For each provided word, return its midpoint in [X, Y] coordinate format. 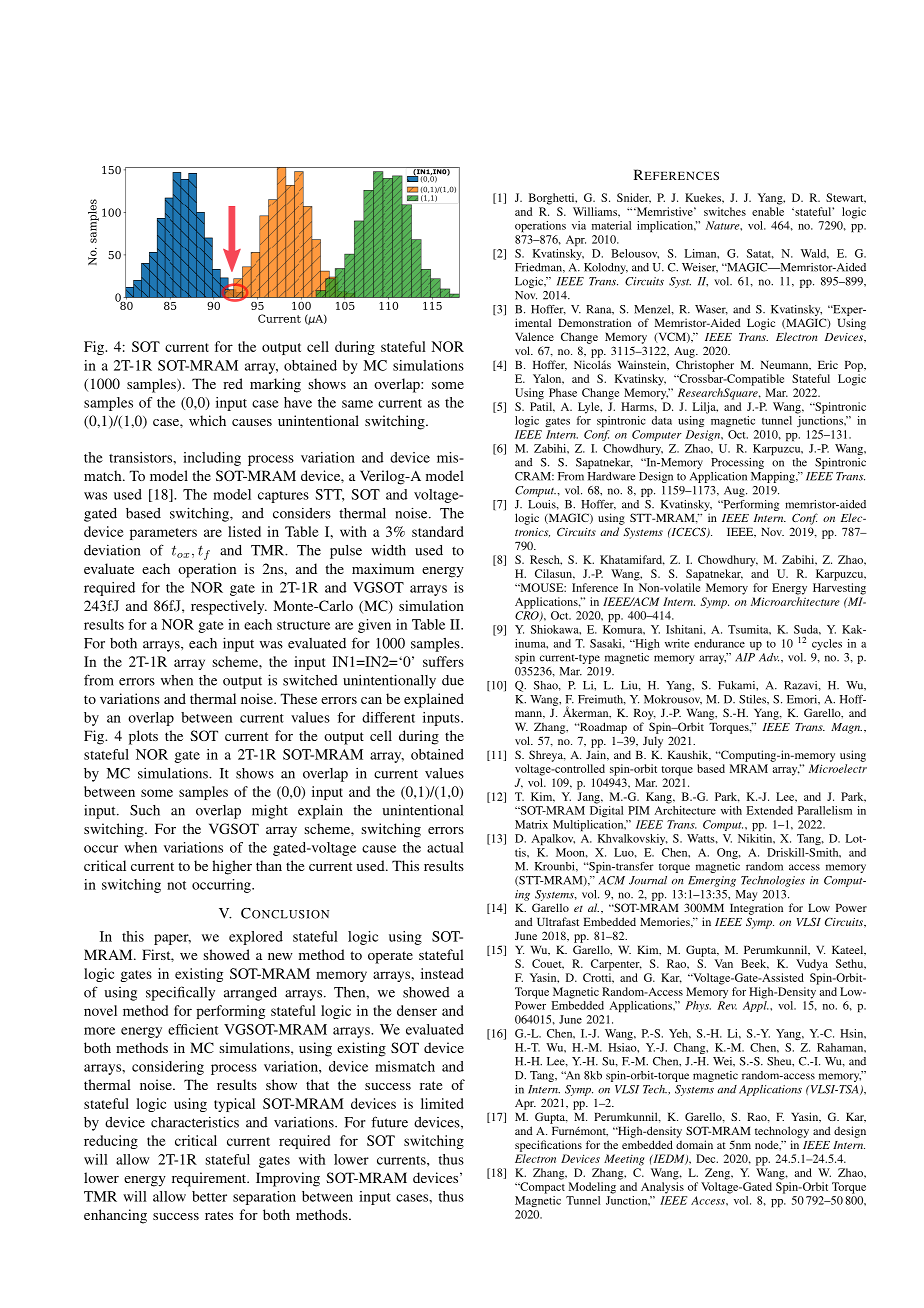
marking [275, 385]
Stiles [753, 699]
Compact [541, 1188]
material [611, 225]
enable [768, 211]
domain [694, 1144]
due [453, 680]
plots [143, 737]
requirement [210, 1179]
